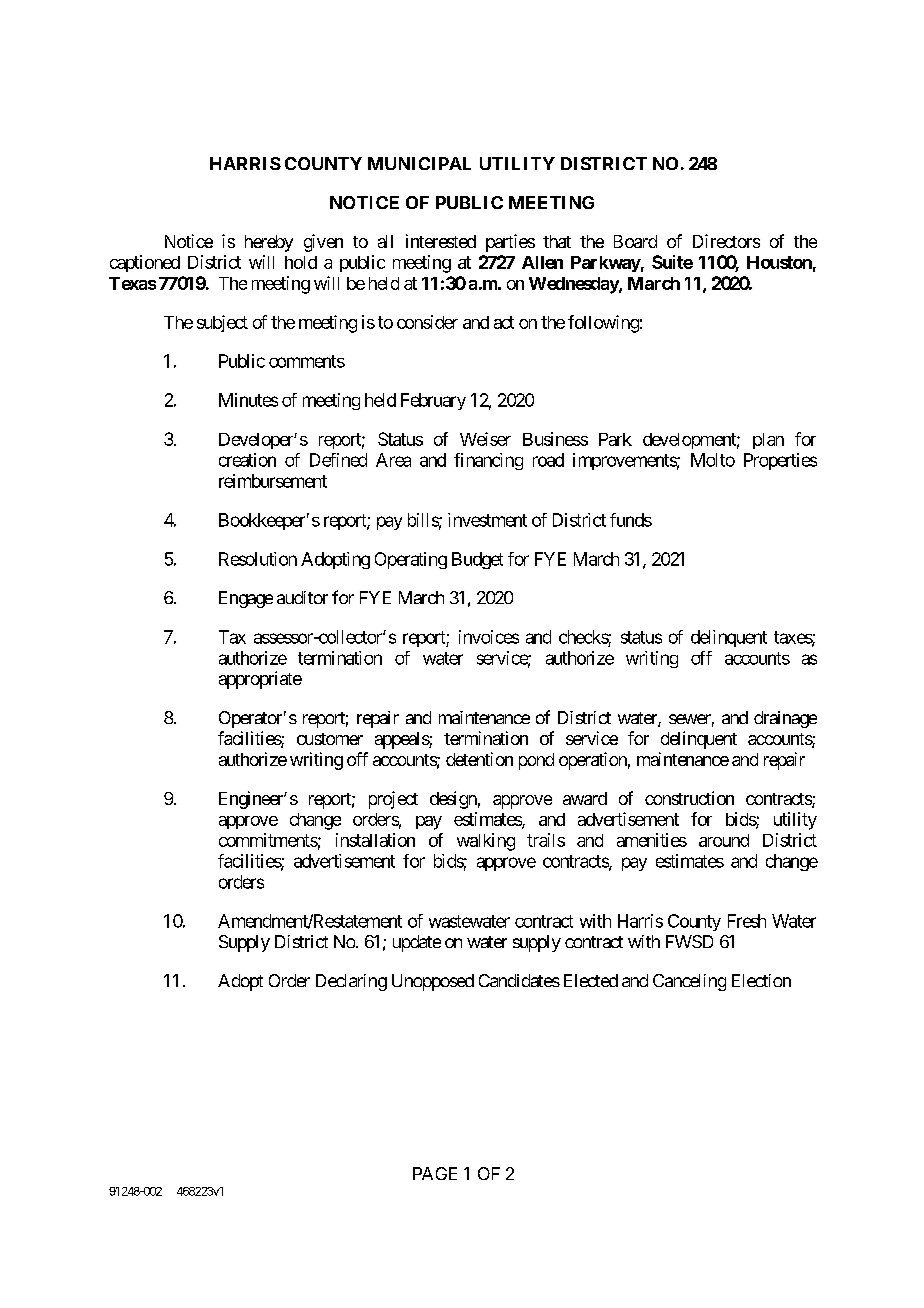 Image resolution: width=924 pixels, height=1308 pixels. What do you see at coordinates (479, 759) in the document?
I see `detention` at bounding box center [479, 759].
